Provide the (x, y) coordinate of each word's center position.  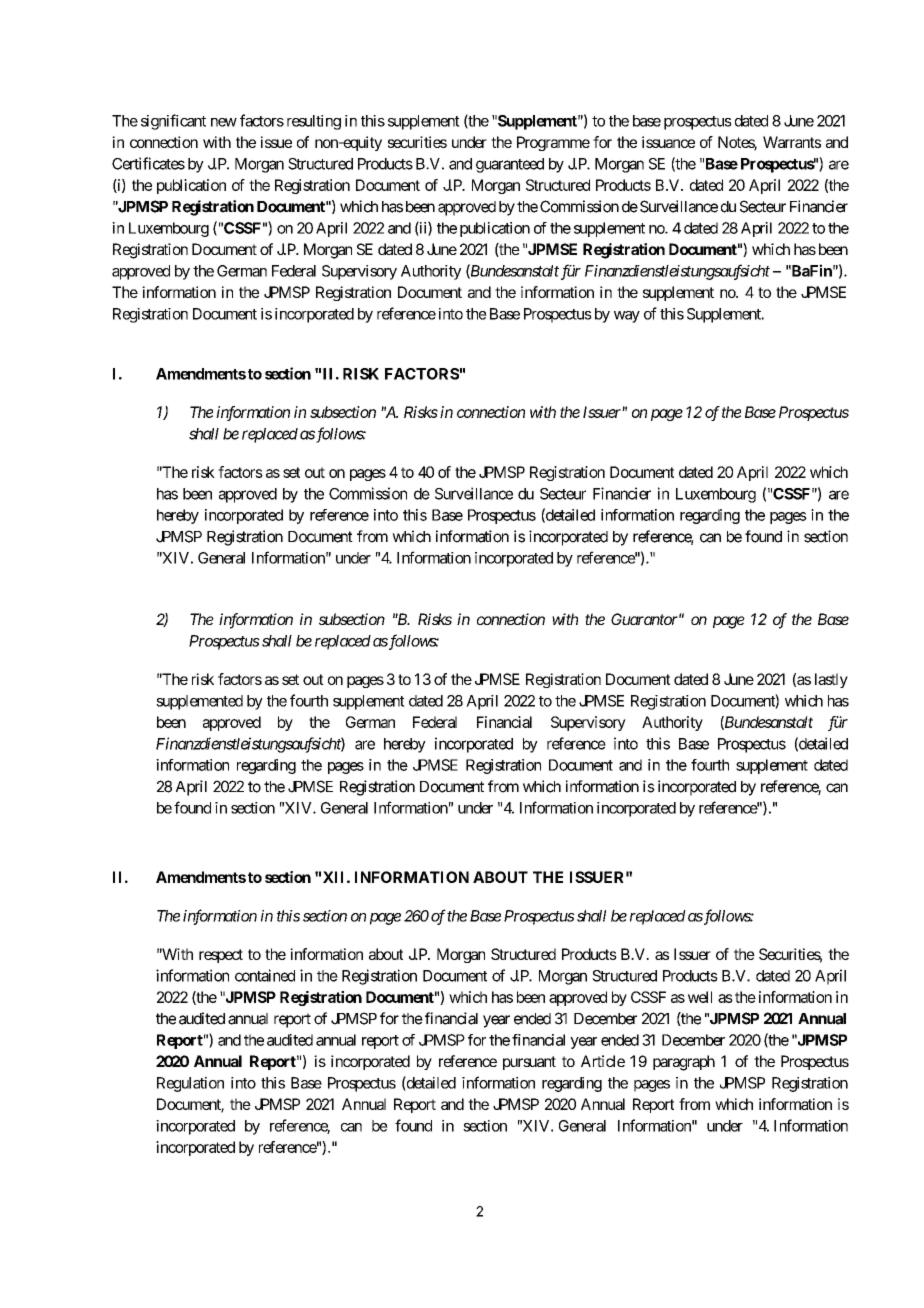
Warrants (792, 142)
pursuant (529, 1063)
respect (221, 956)
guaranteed (510, 165)
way (627, 317)
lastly (831, 680)
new (224, 122)
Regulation (190, 1084)
